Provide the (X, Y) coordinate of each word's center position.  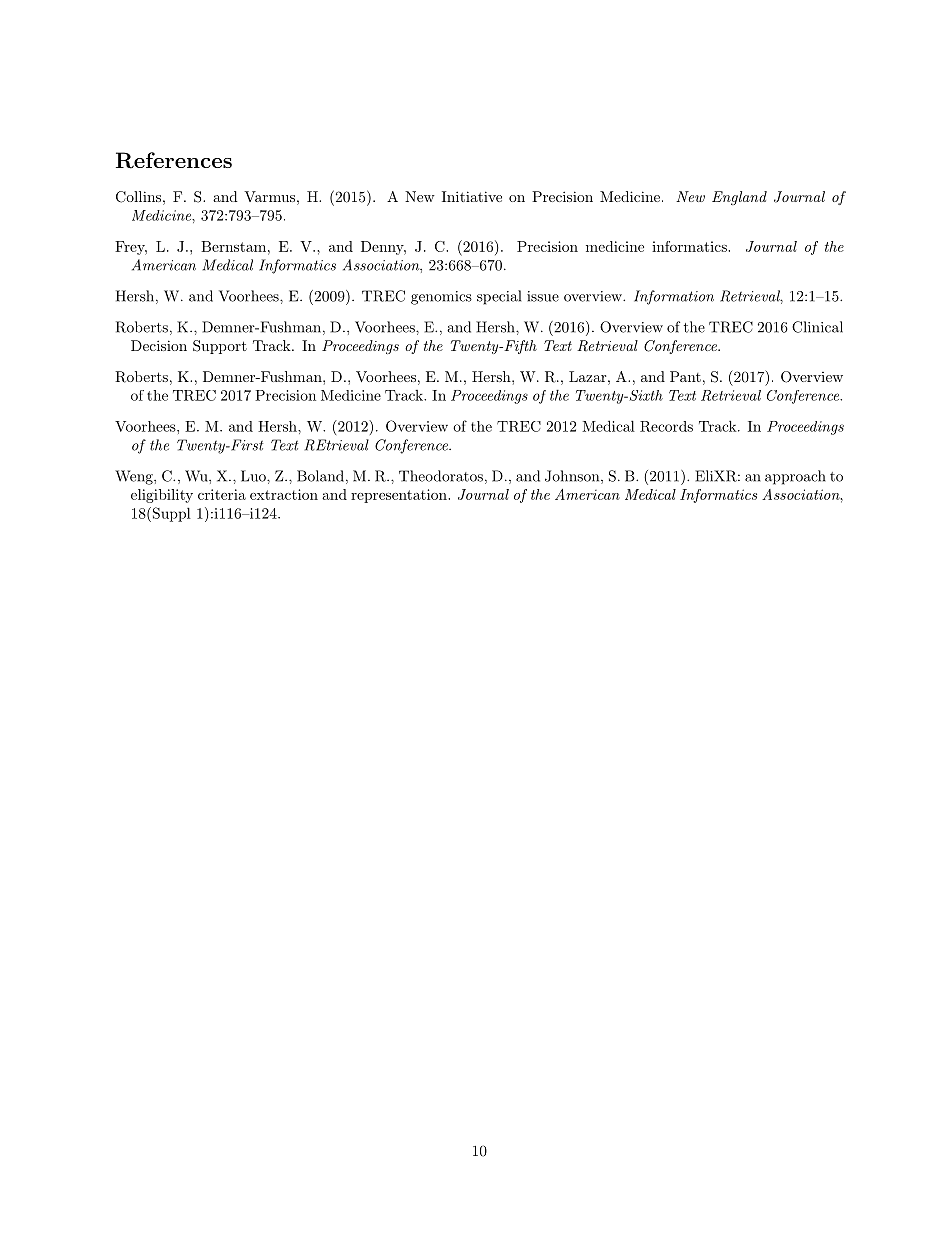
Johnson (572, 476)
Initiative (472, 196)
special (499, 297)
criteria (222, 494)
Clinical (817, 327)
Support (220, 347)
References (174, 160)
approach (795, 477)
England (739, 198)
